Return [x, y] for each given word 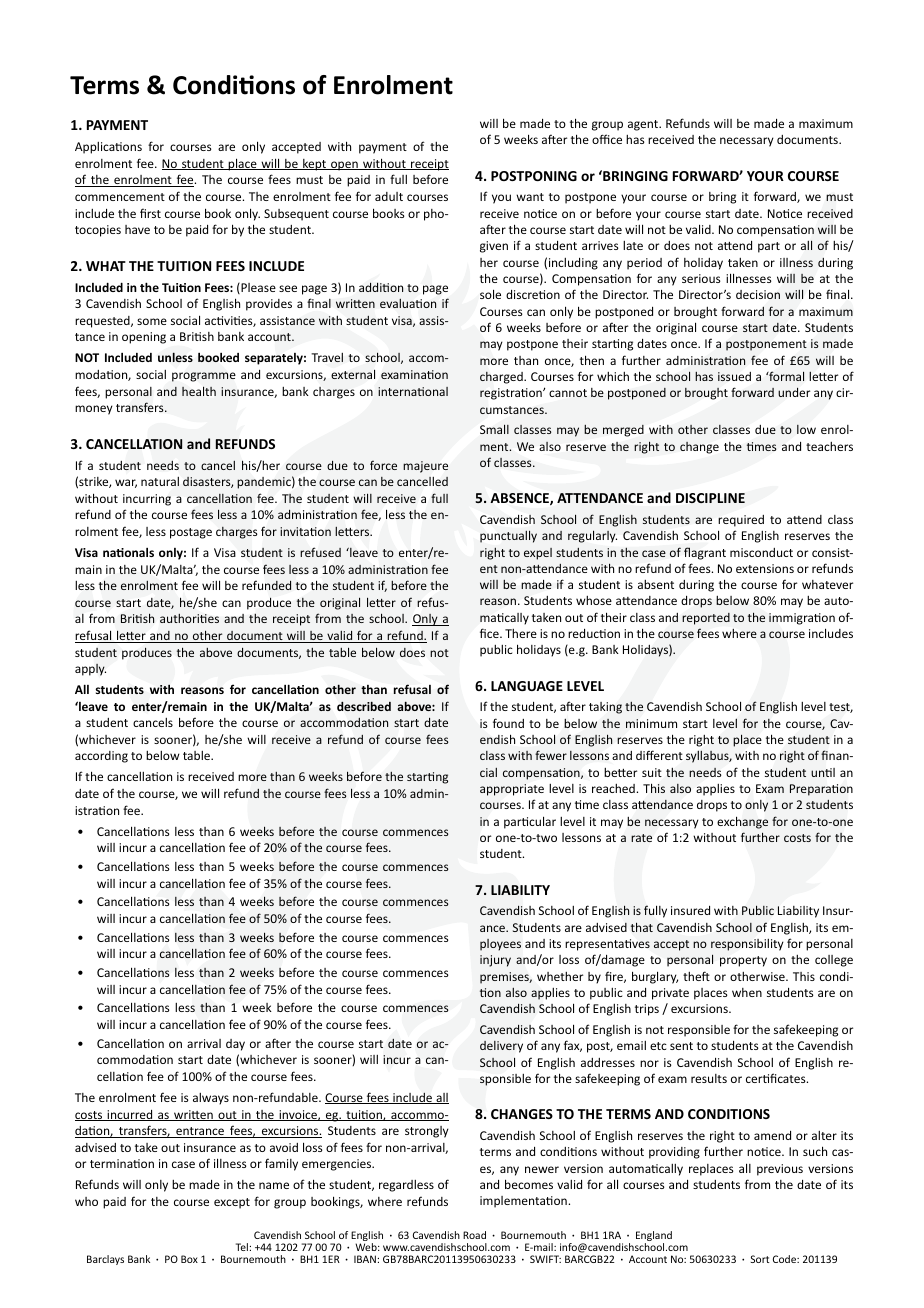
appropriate [512, 790]
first [150, 213]
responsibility [747, 945]
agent [644, 125]
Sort [760, 1259]
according [101, 757]
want [530, 197]
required [741, 521]
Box [189, 1259]
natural [160, 481]
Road [474, 1235]
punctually [508, 536]
